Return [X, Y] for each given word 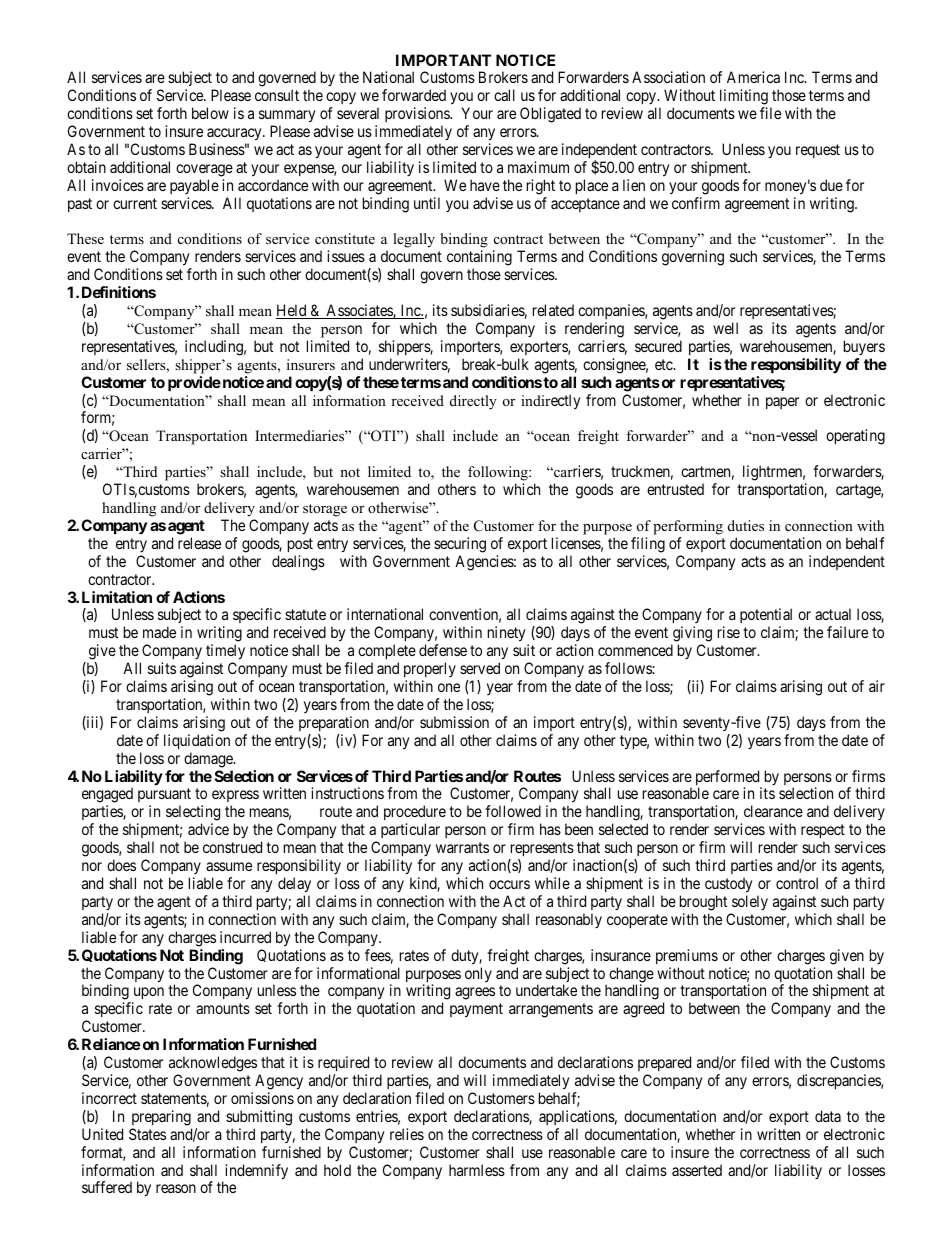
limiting [744, 97]
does [121, 865]
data [828, 1116]
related [553, 310]
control [797, 883]
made [159, 632]
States [147, 1134]
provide [194, 383]
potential [766, 617]
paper [782, 403]
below [210, 113]
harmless [477, 1170]
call [504, 95]
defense [443, 650]
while [552, 883]
